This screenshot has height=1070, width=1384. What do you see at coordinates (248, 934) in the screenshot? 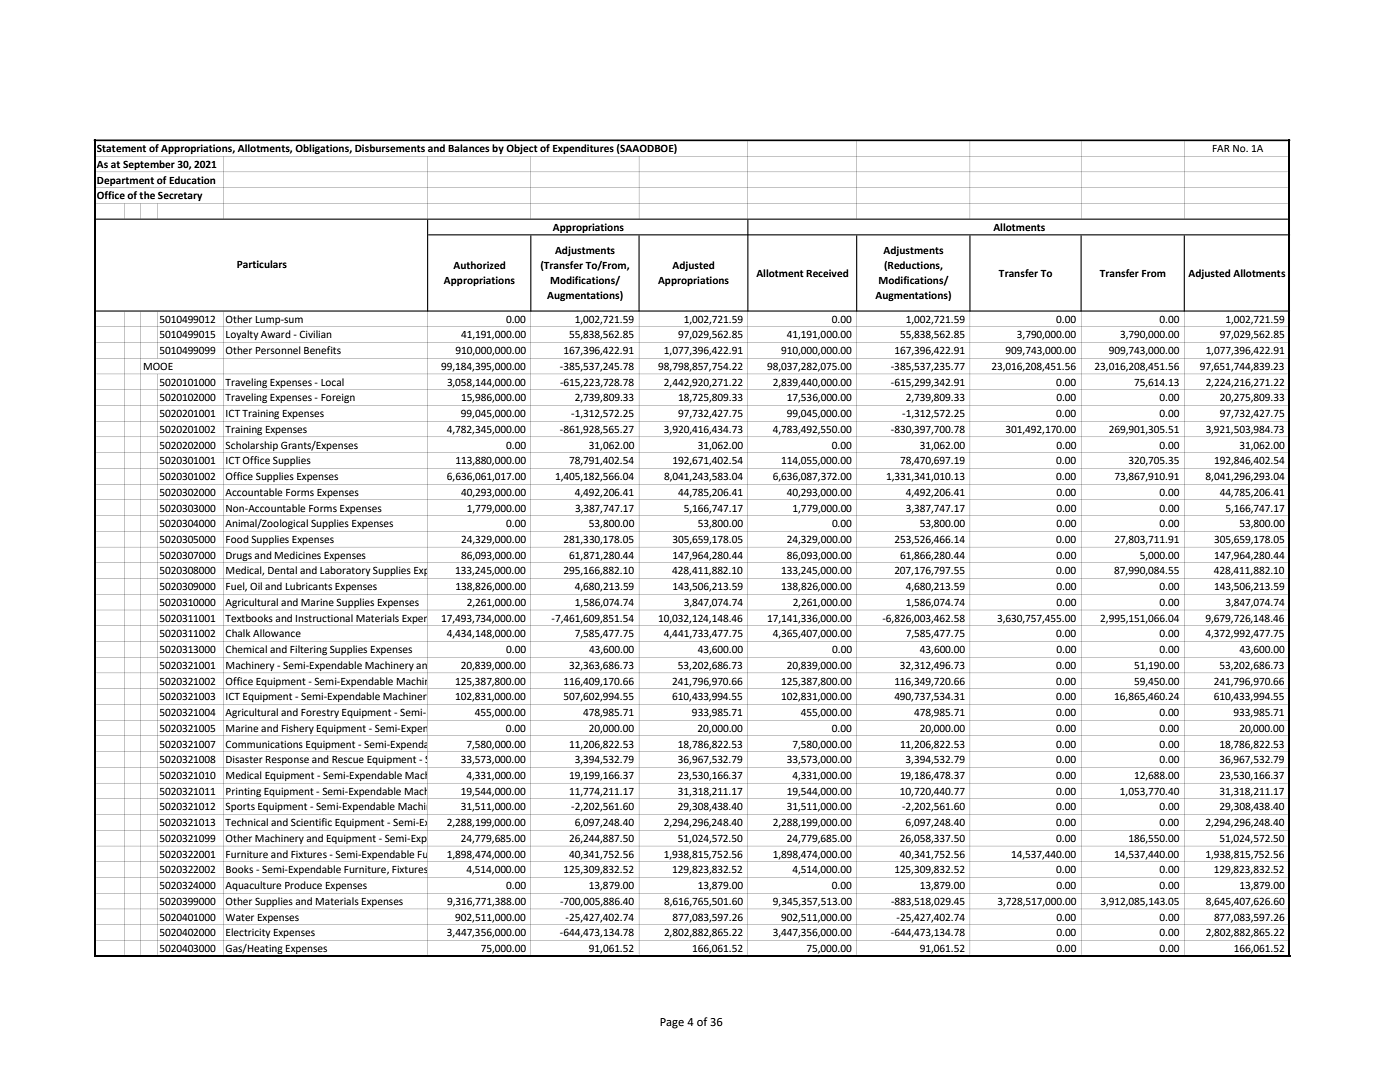
I see `Electricity` at bounding box center [248, 934].
